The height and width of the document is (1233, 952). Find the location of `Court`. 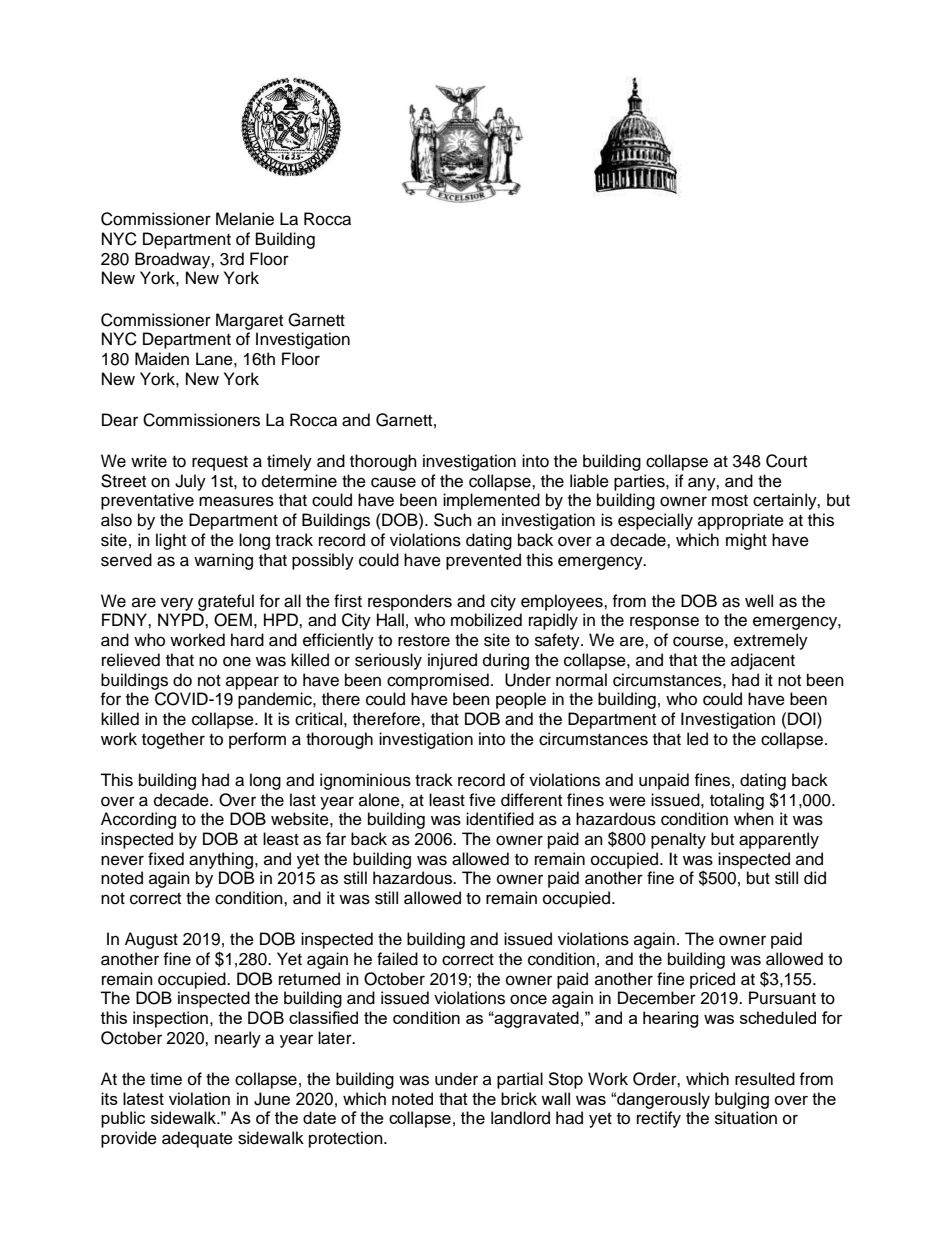

Court is located at coordinates (786, 461).
